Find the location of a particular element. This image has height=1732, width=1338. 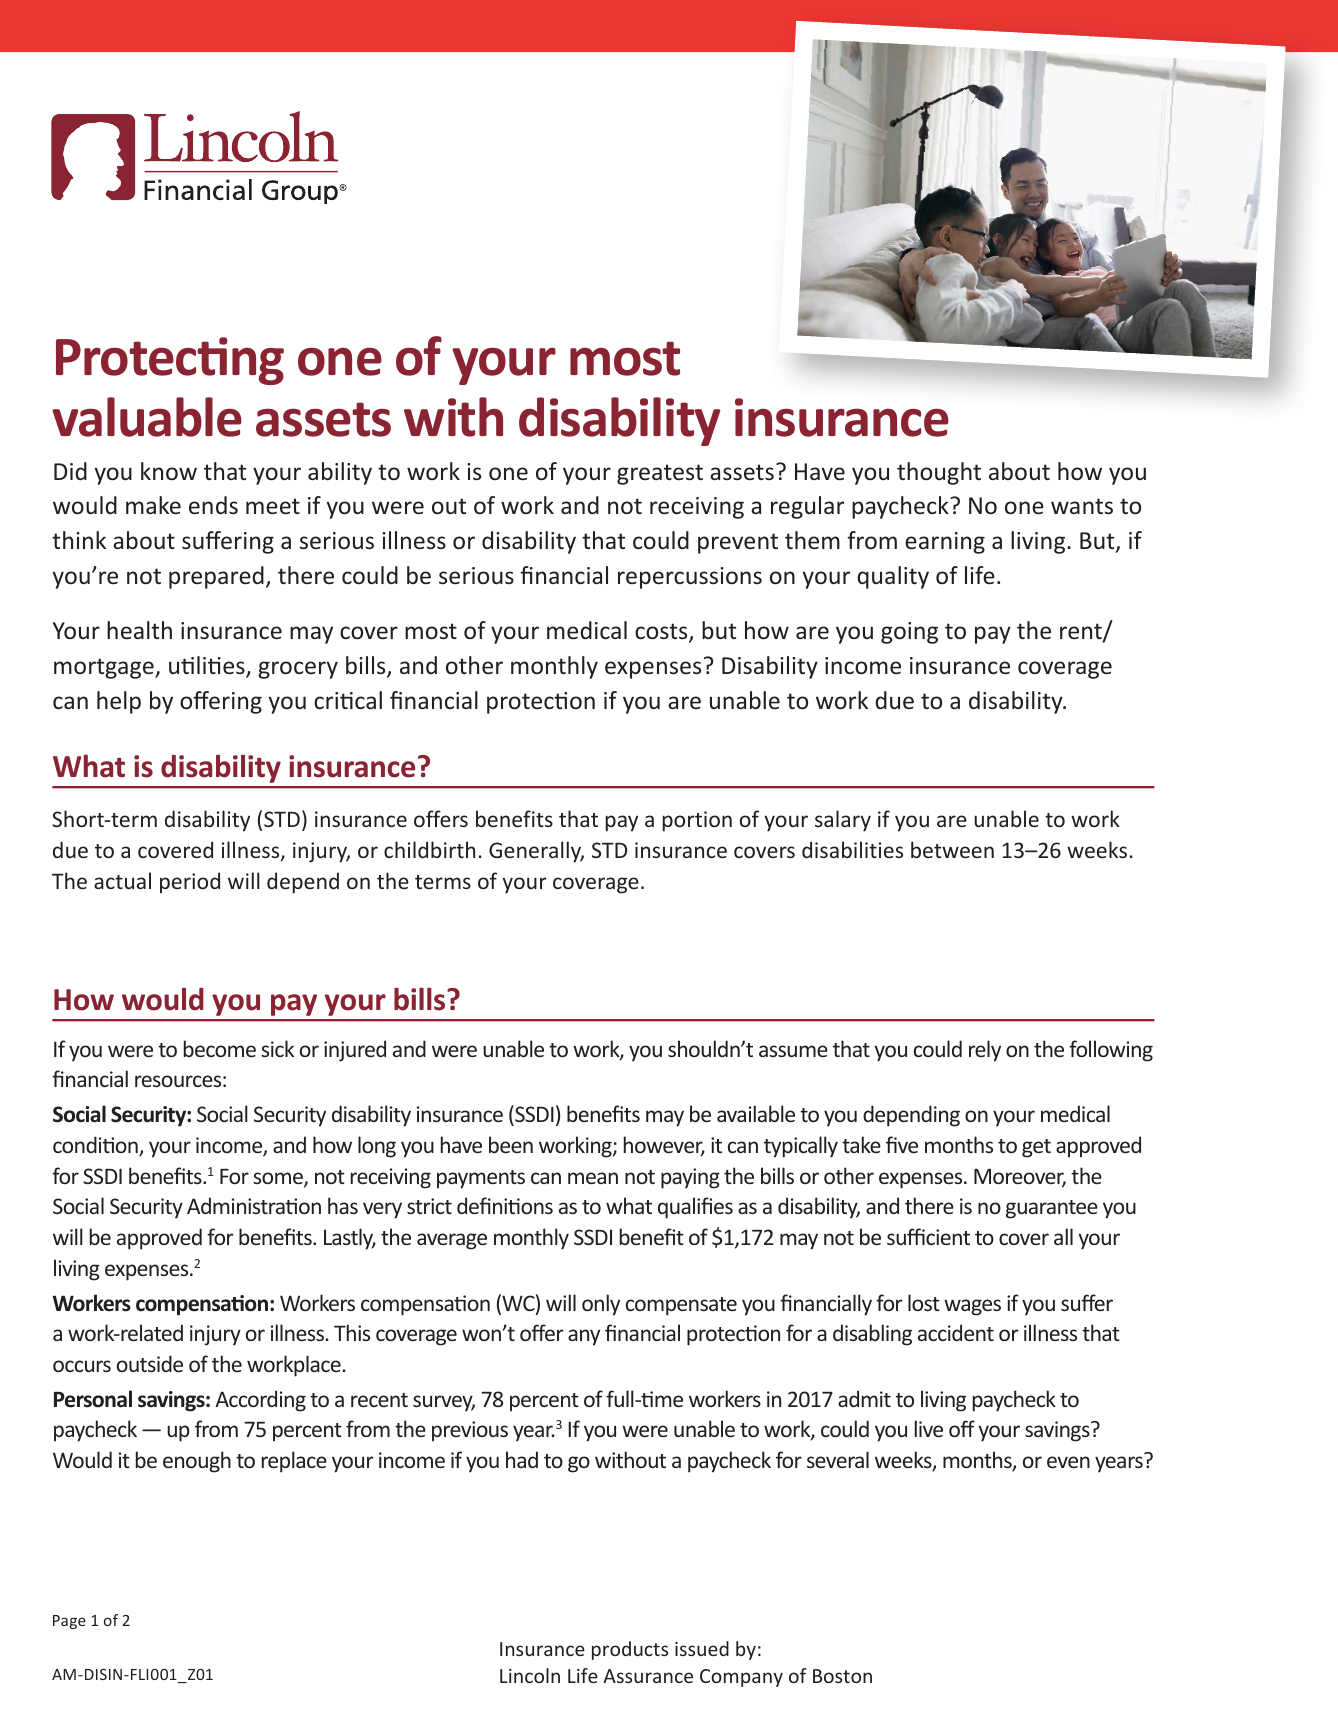

mean is located at coordinates (593, 1178).
